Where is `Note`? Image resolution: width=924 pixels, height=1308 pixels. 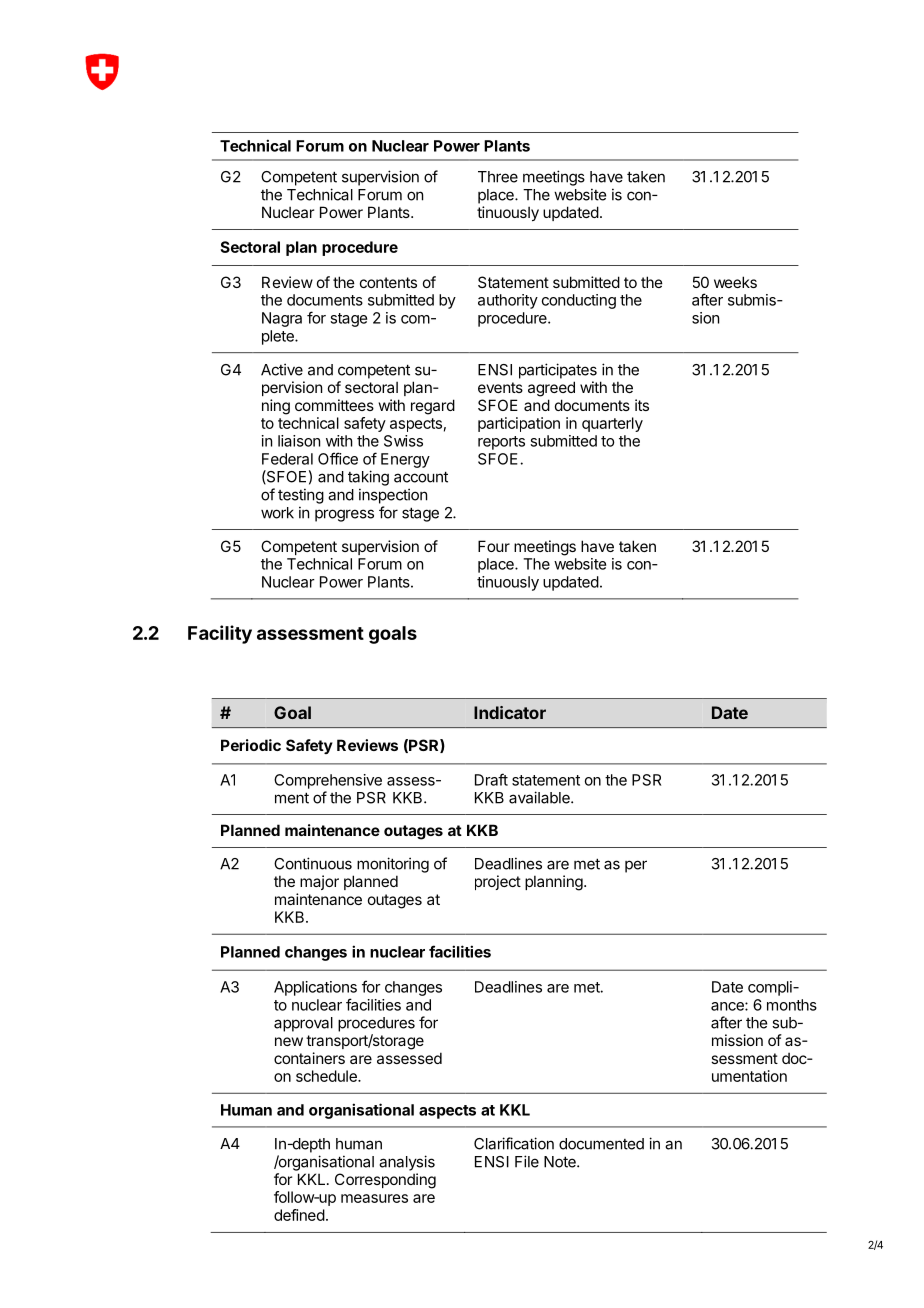 Note is located at coordinates (561, 1162).
